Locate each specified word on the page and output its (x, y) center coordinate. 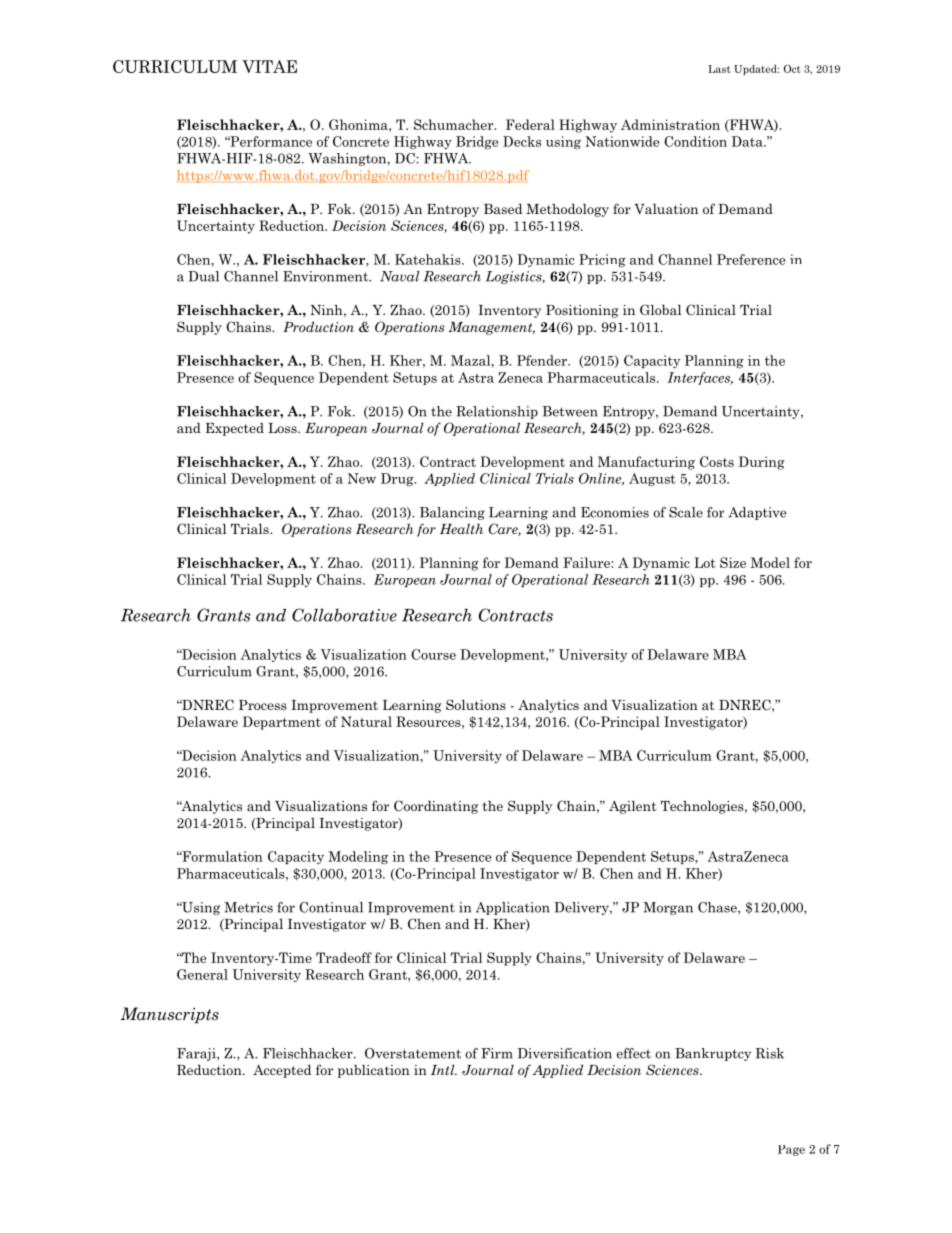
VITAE (269, 66)
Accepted (282, 1071)
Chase (718, 908)
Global (660, 309)
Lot (705, 562)
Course (433, 654)
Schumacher (455, 124)
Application (513, 908)
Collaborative (344, 615)
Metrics (248, 907)
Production (318, 326)
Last (719, 69)
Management (491, 328)
